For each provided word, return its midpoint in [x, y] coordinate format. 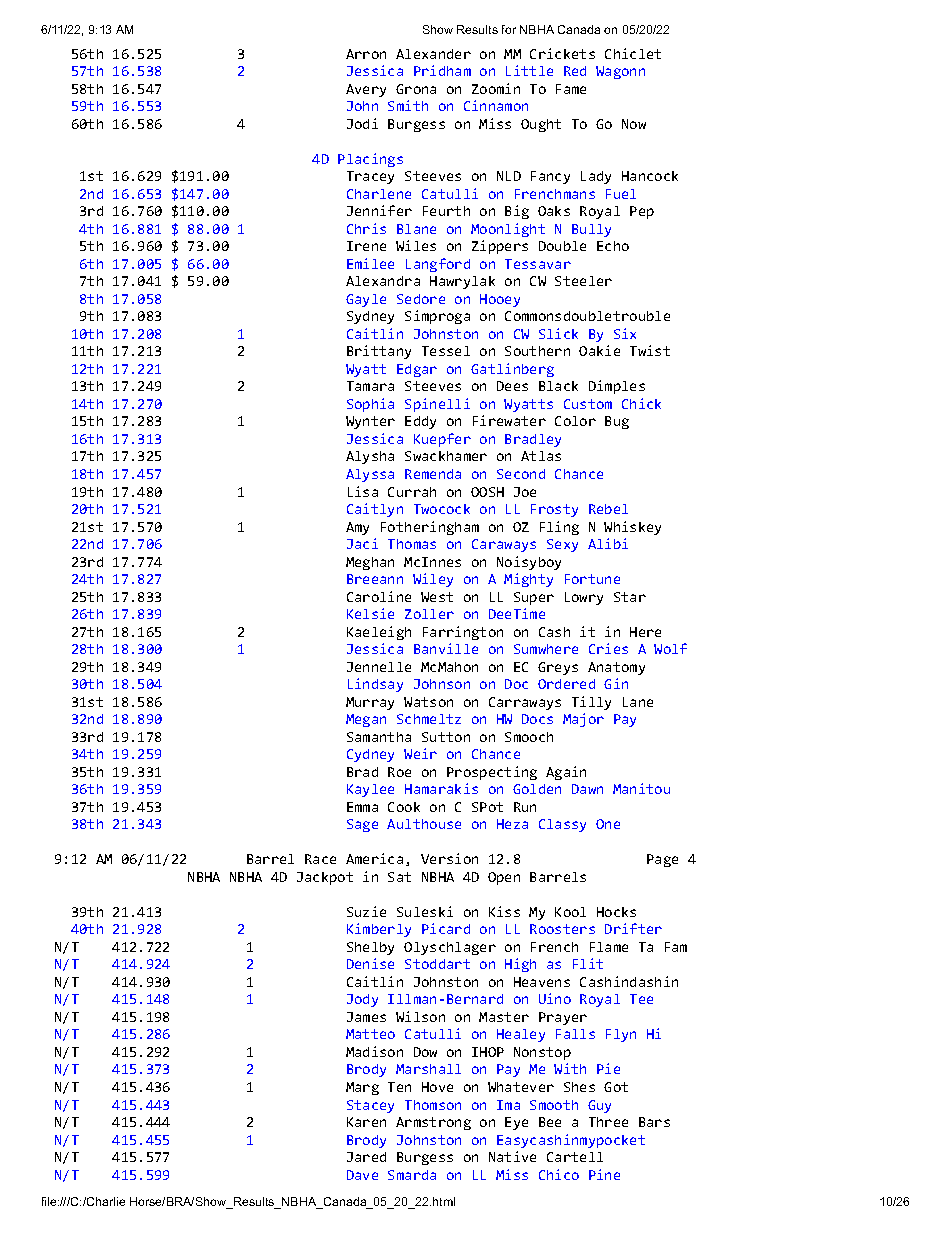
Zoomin [496, 88]
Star [630, 597]
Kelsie [370, 613]
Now [634, 124]
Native [512, 1156]
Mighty [528, 580]
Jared [366, 1157]
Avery [366, 90]
